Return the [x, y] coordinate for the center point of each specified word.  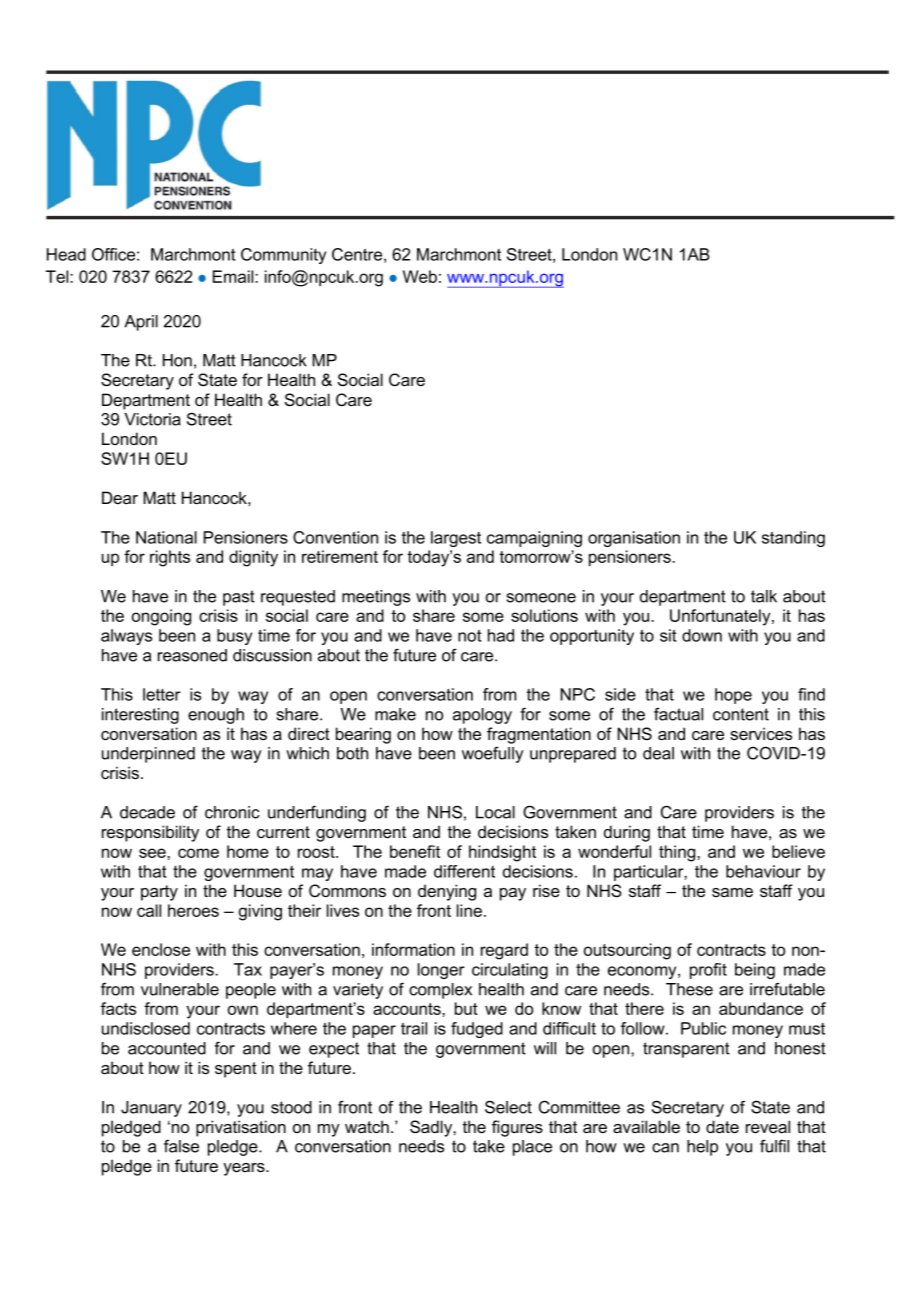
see [153, 853]
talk [764, 596]
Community [283, 256]
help [702, 1148]
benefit [415, 851]
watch [367, 1126]
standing [793, 539]
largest [456, 539]
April [141, 323]
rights [170, 558]
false [181, 1146]
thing [678, 853]
